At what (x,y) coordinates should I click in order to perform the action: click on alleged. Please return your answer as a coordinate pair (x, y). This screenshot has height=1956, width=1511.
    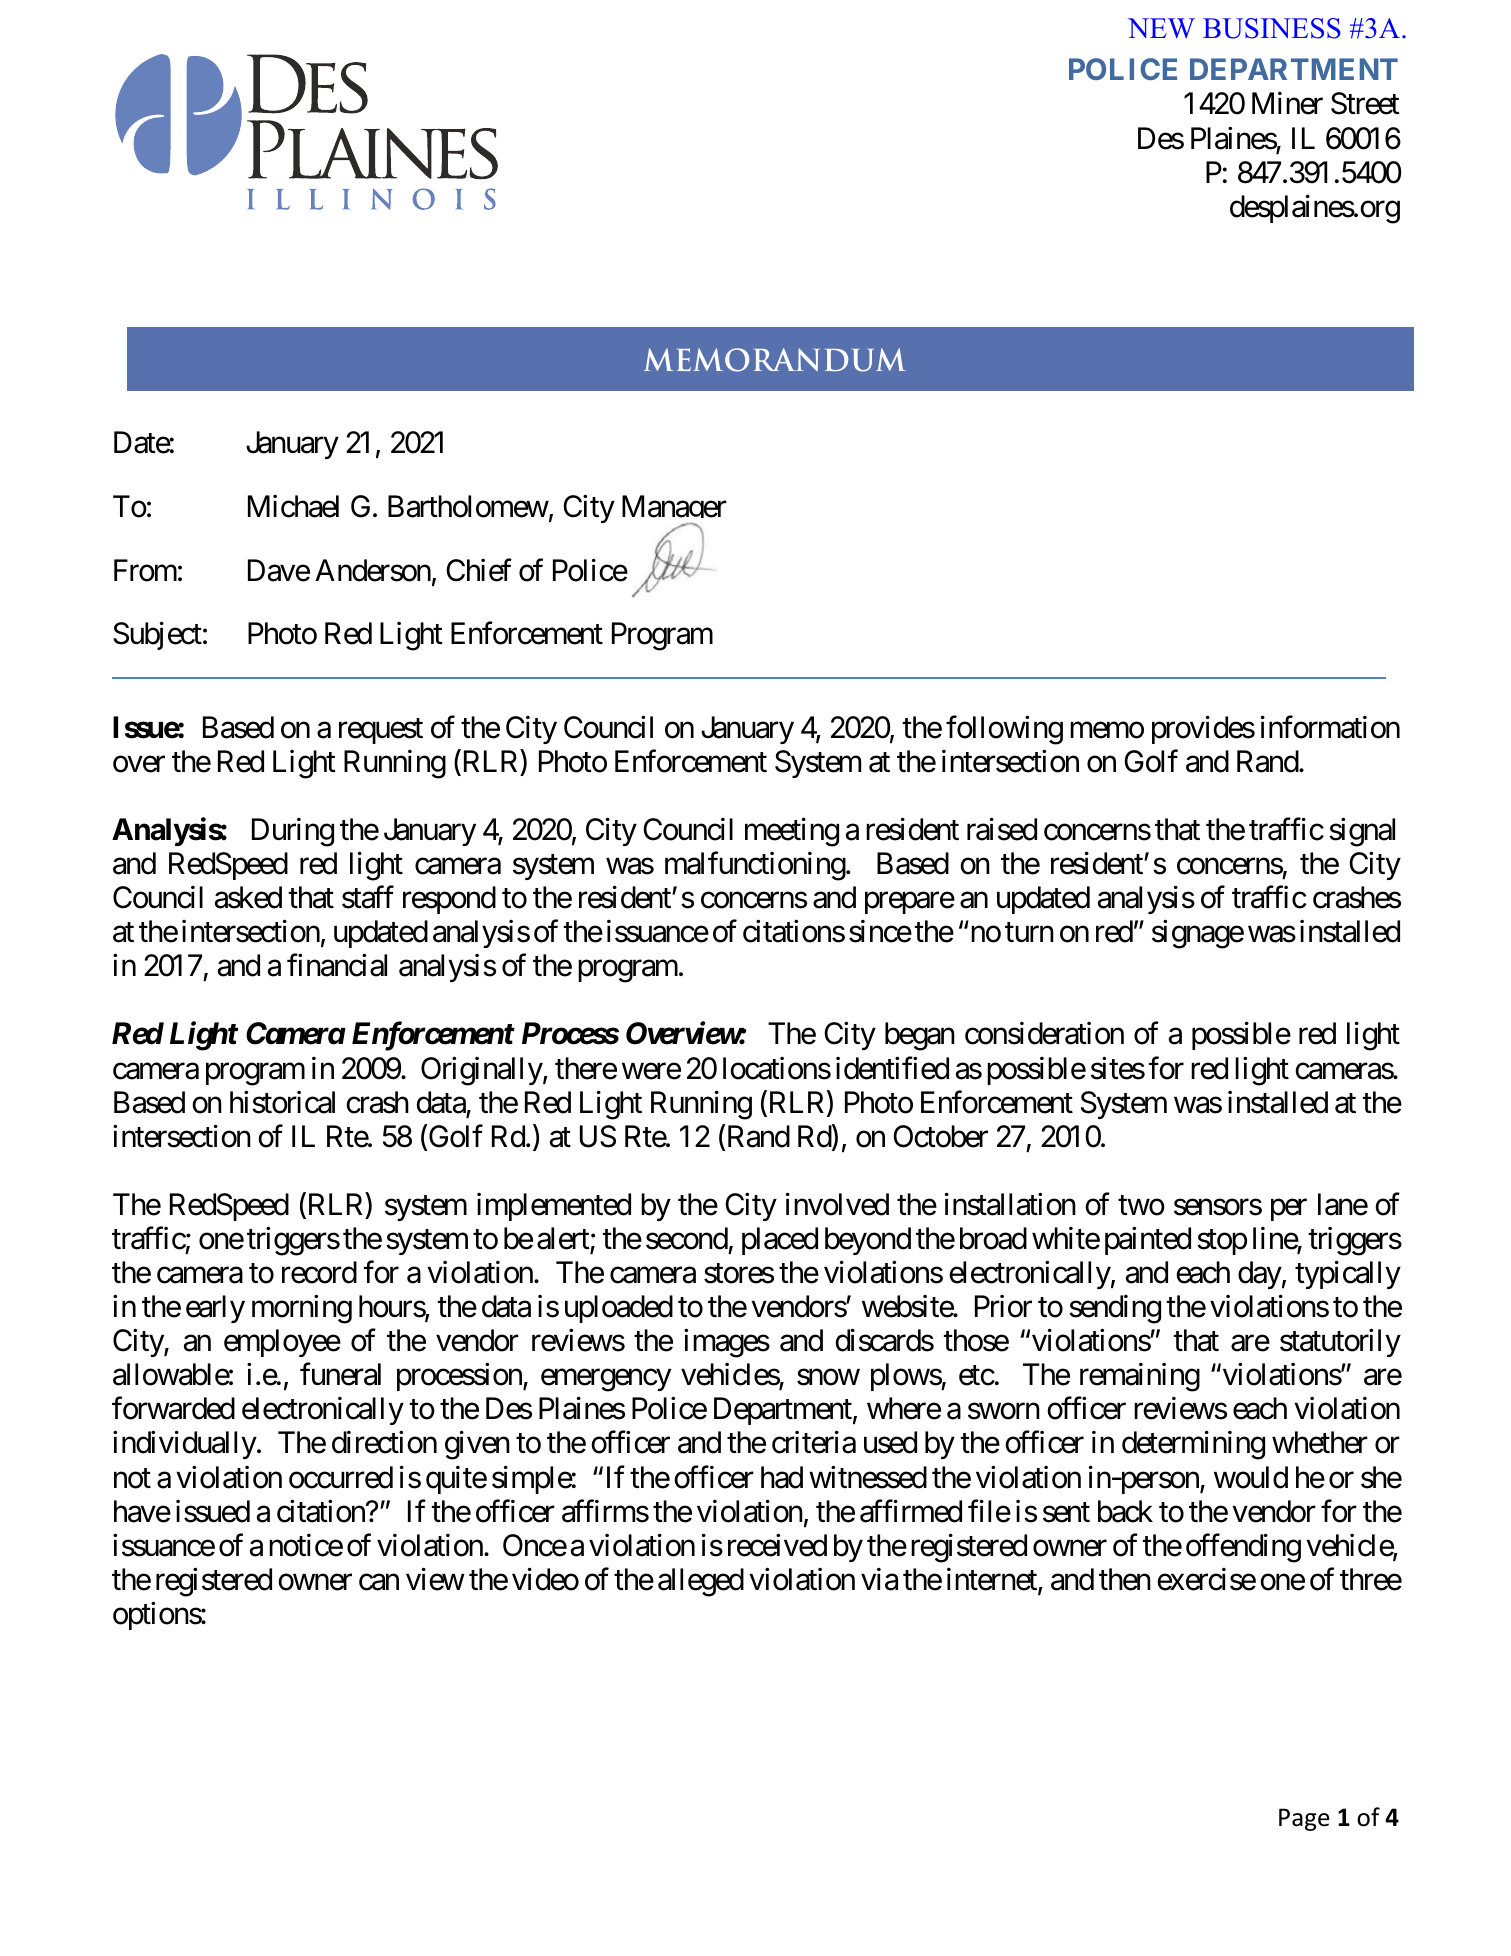
    Looking at the image, I should click on (701, 1582).
